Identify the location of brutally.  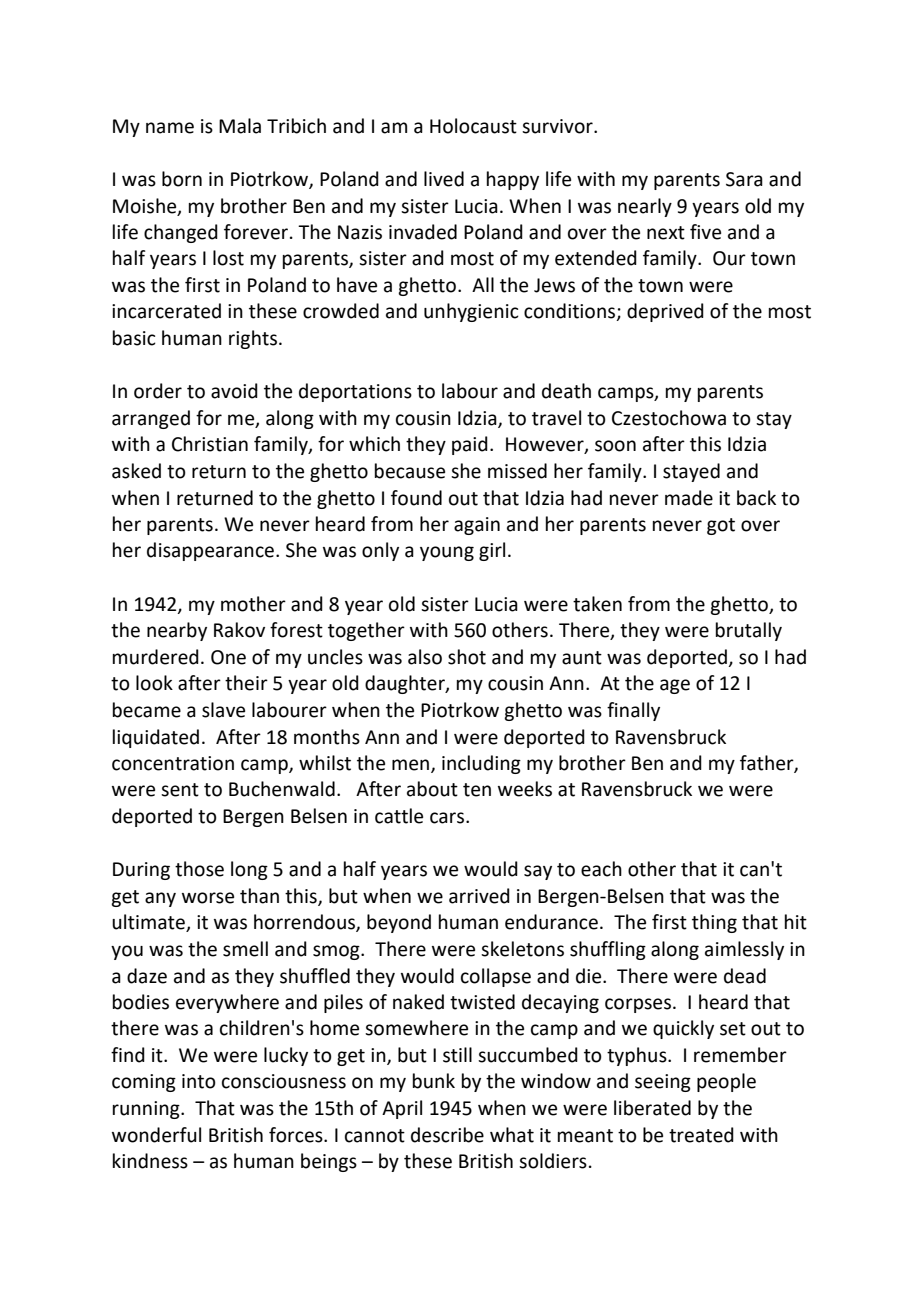
(749, 631).
